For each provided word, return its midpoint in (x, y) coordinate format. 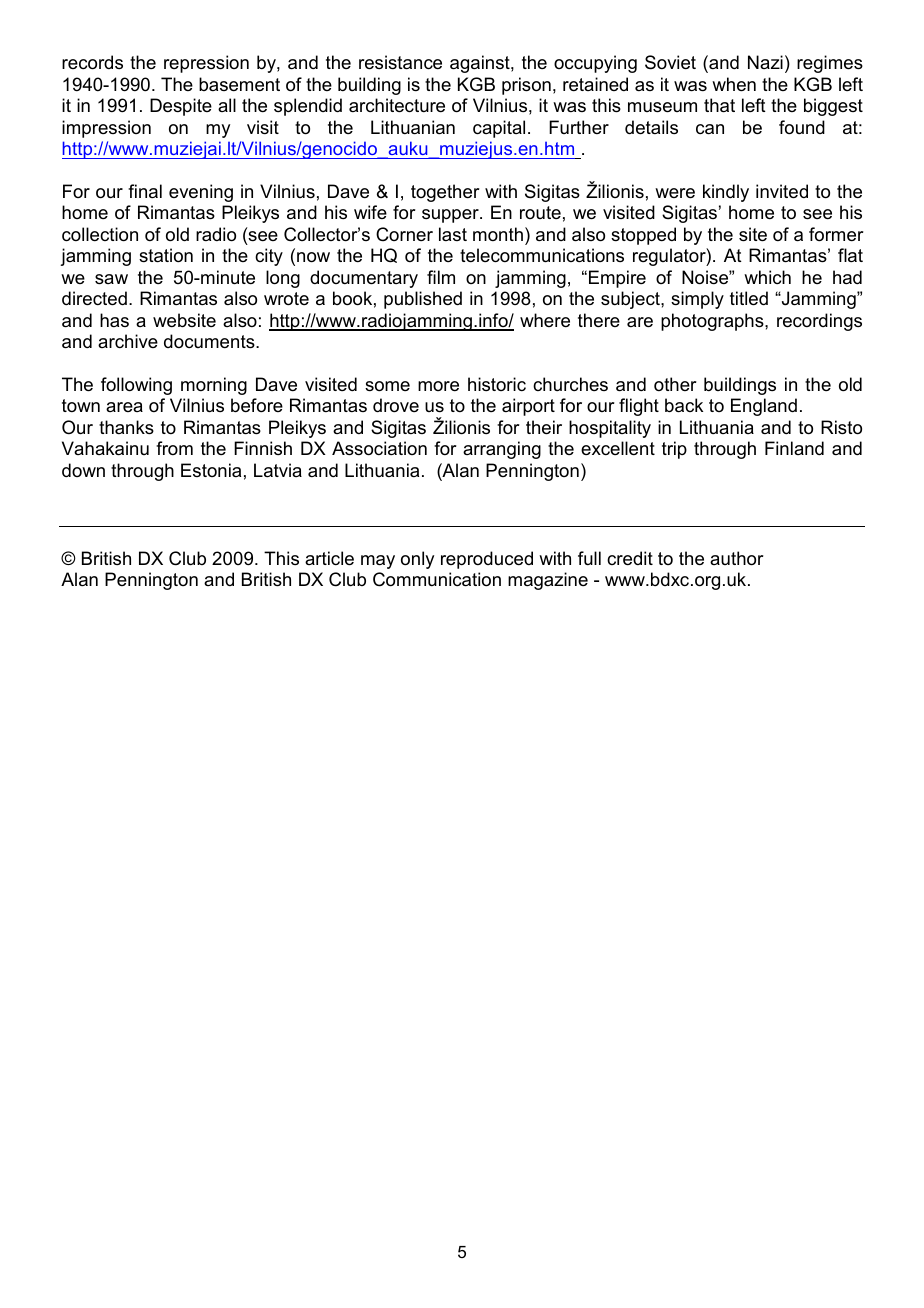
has (114, 320)
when (734, 84)
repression (206, 64)
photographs (713, 322)
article (329, 558)
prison (526, 86)
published (423, 300)
